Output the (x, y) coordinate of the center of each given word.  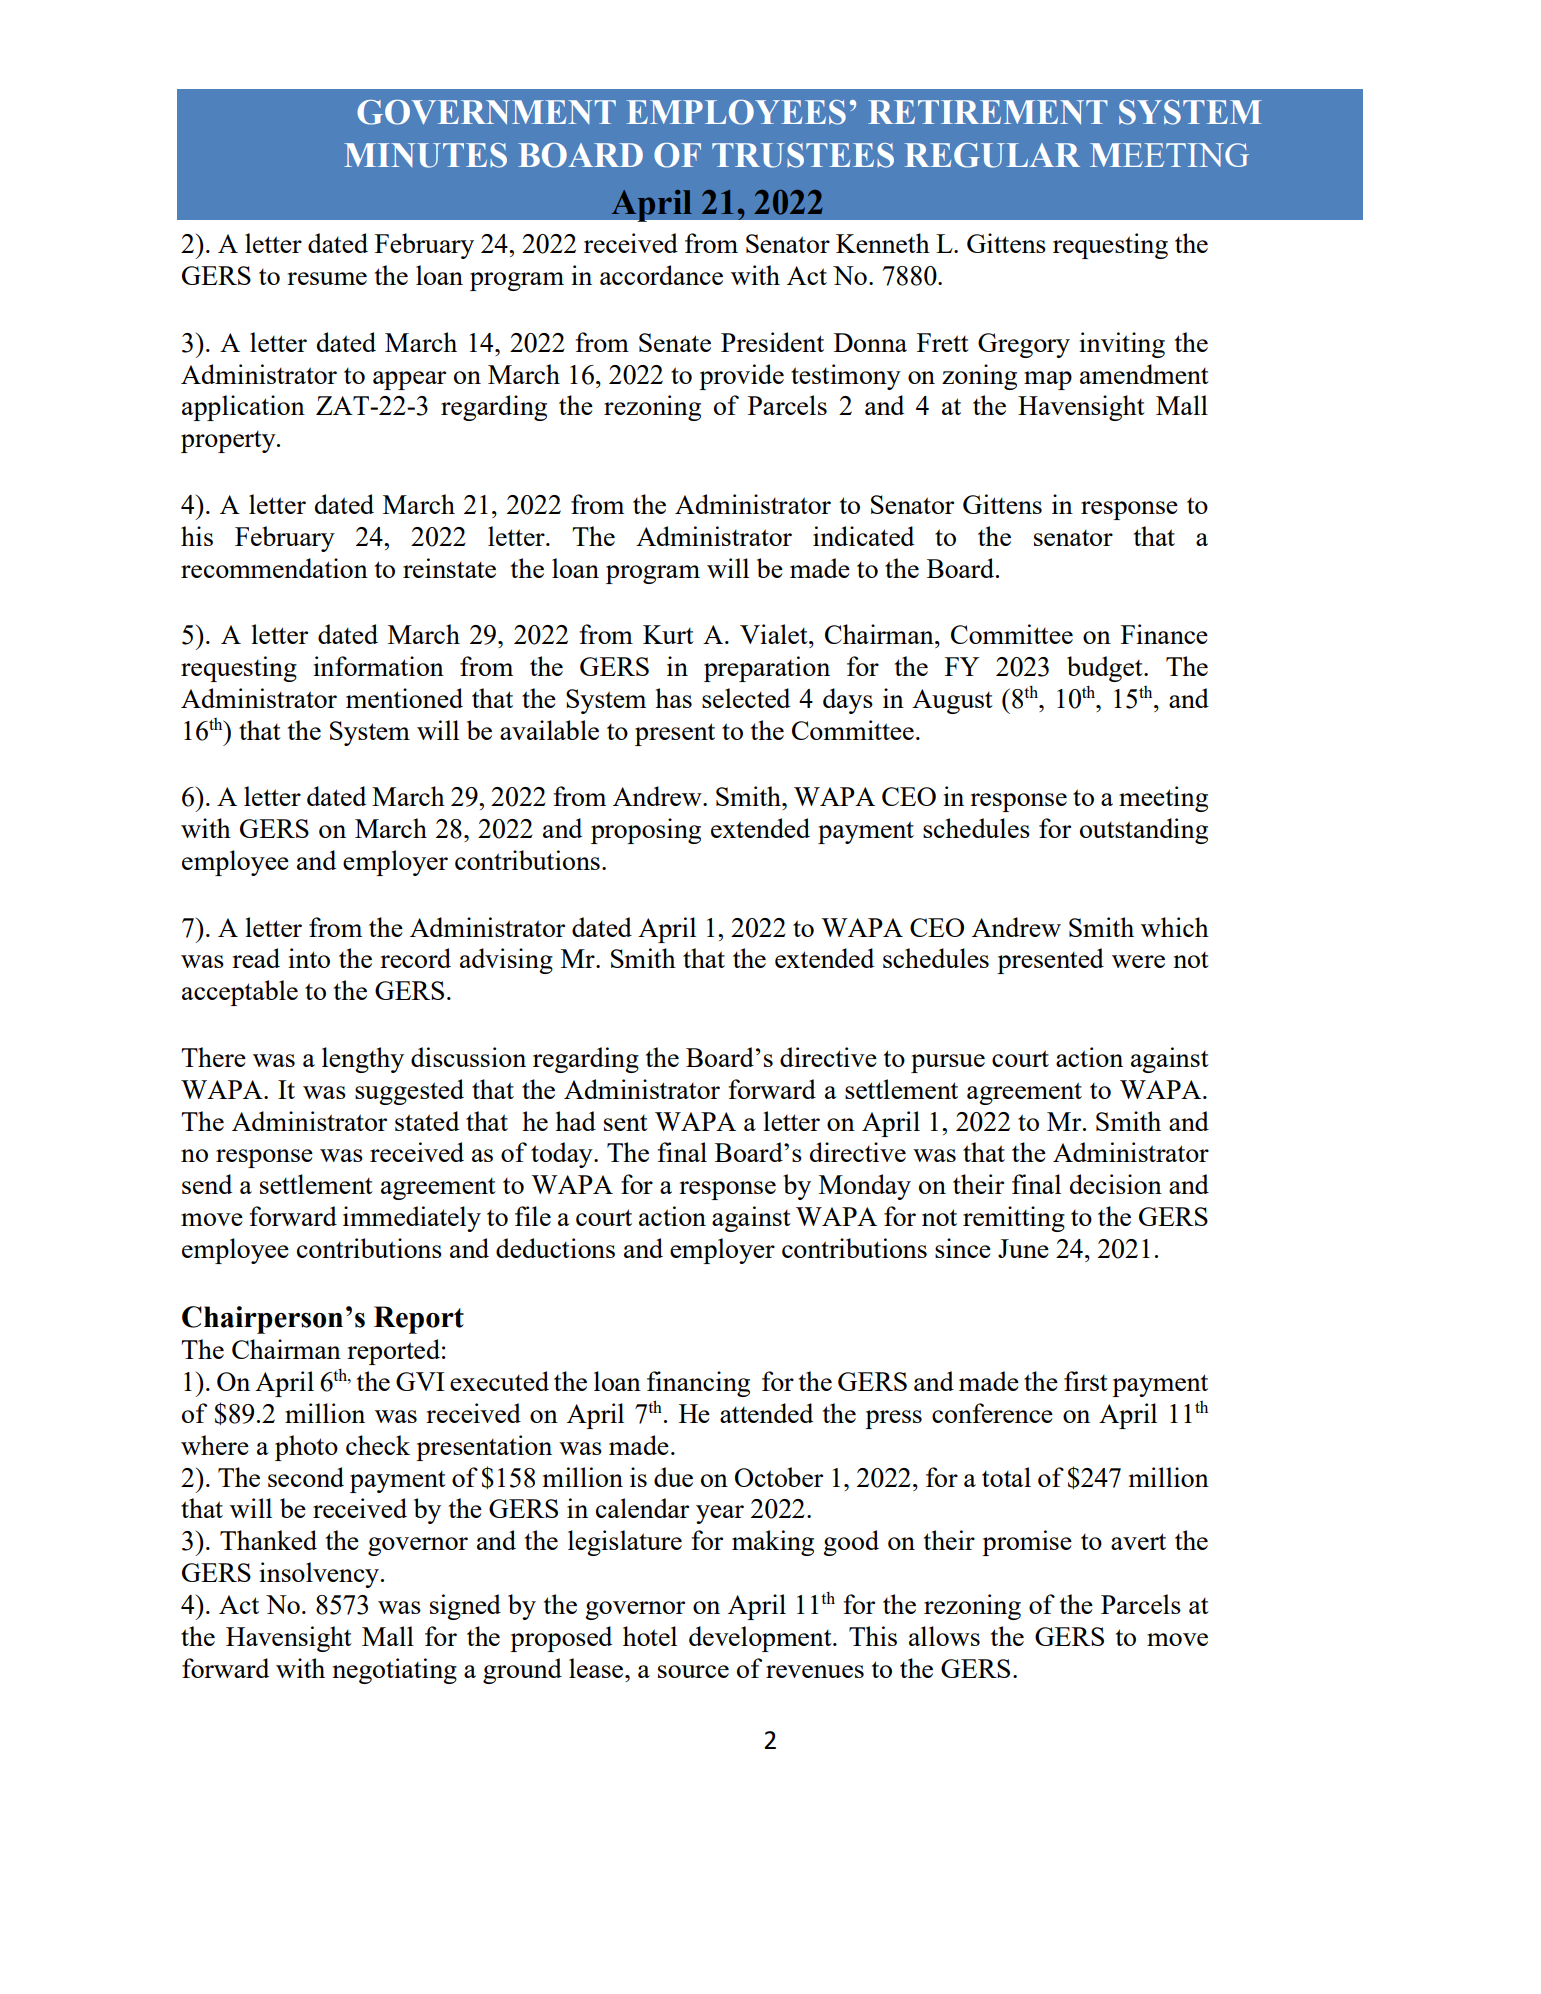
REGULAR (992, 155)
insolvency (319, 1575)
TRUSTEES (803, 155)
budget (1106, 669)
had (575, 1121)
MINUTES (425, 155)
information (378, 666)
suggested (409, 1092)
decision (1116, 1184)
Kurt (668, 634)
